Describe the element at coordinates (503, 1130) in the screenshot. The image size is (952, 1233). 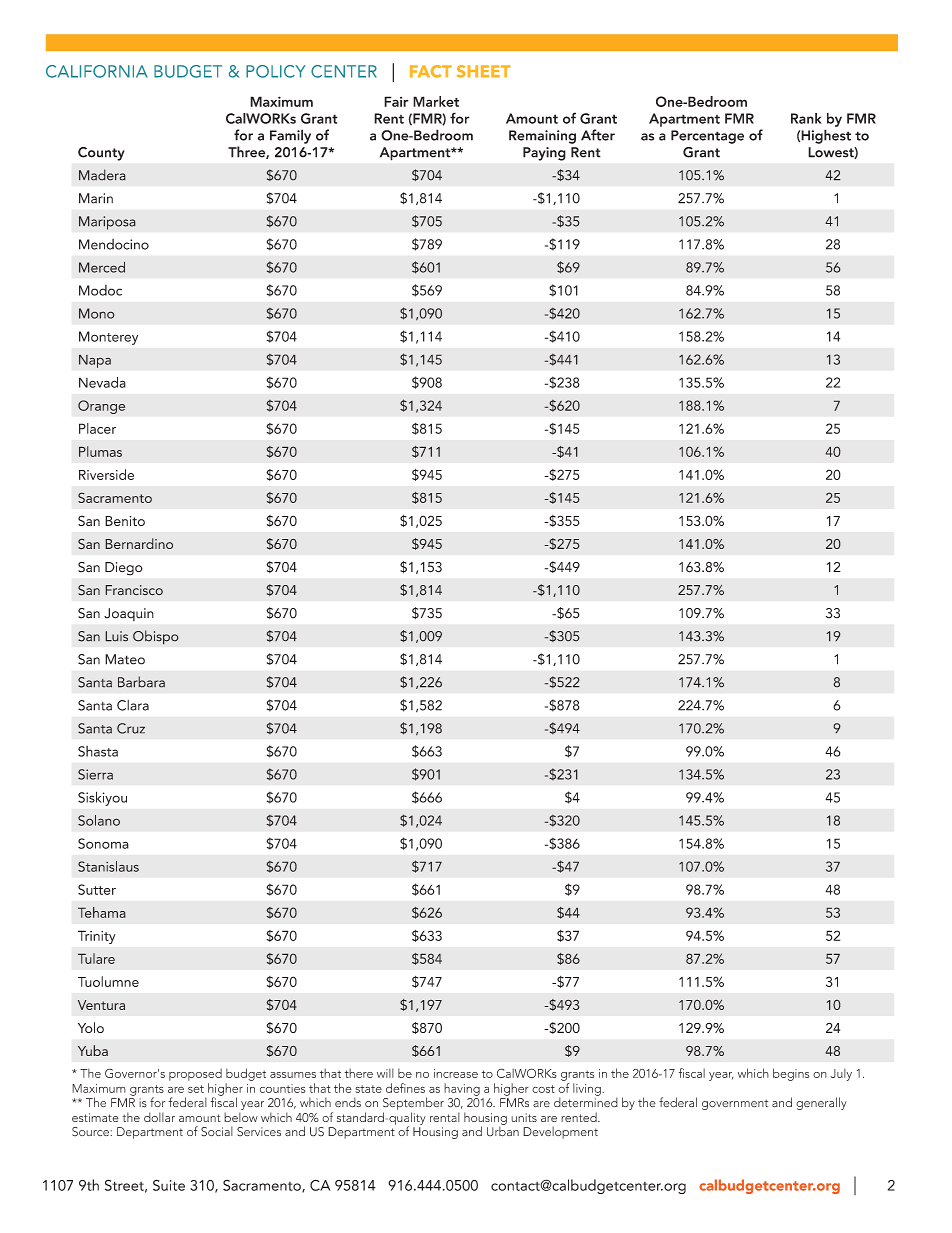
I see `Urban` at that location.
